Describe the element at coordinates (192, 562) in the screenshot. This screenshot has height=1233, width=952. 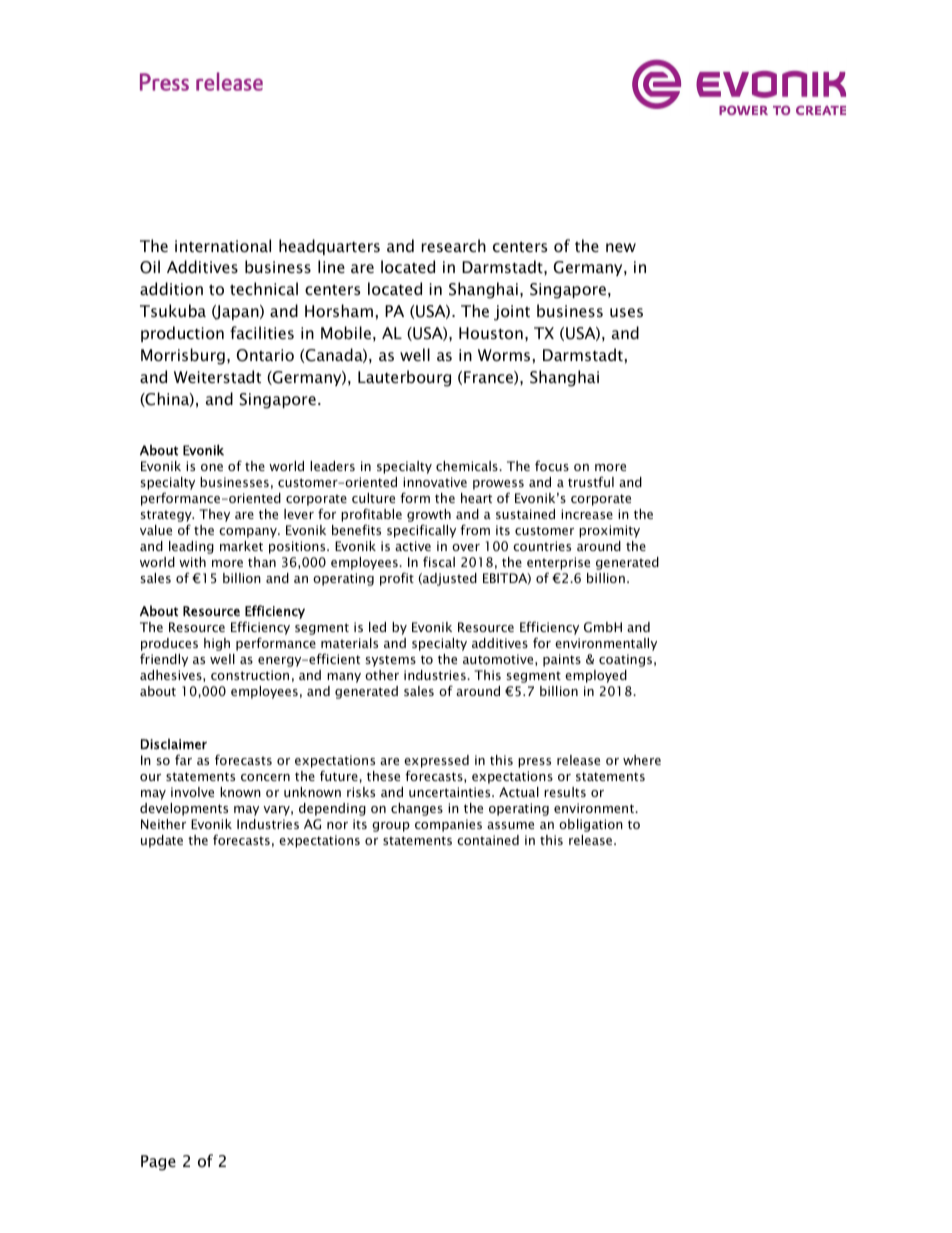
I see `with` at that location.
